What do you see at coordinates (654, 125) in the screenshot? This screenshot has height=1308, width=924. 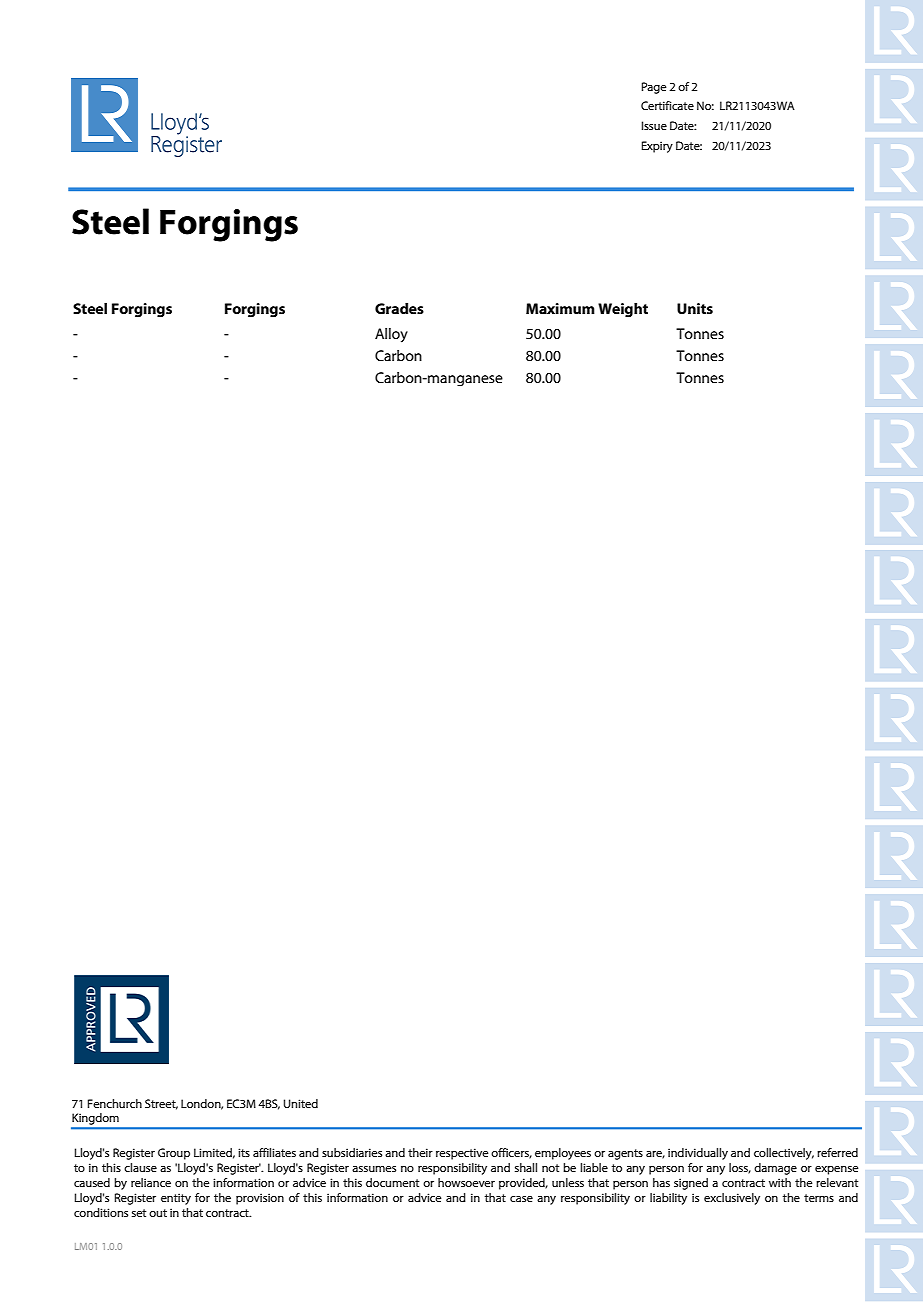 I see `Issue` at bounding box center [654, 125].
